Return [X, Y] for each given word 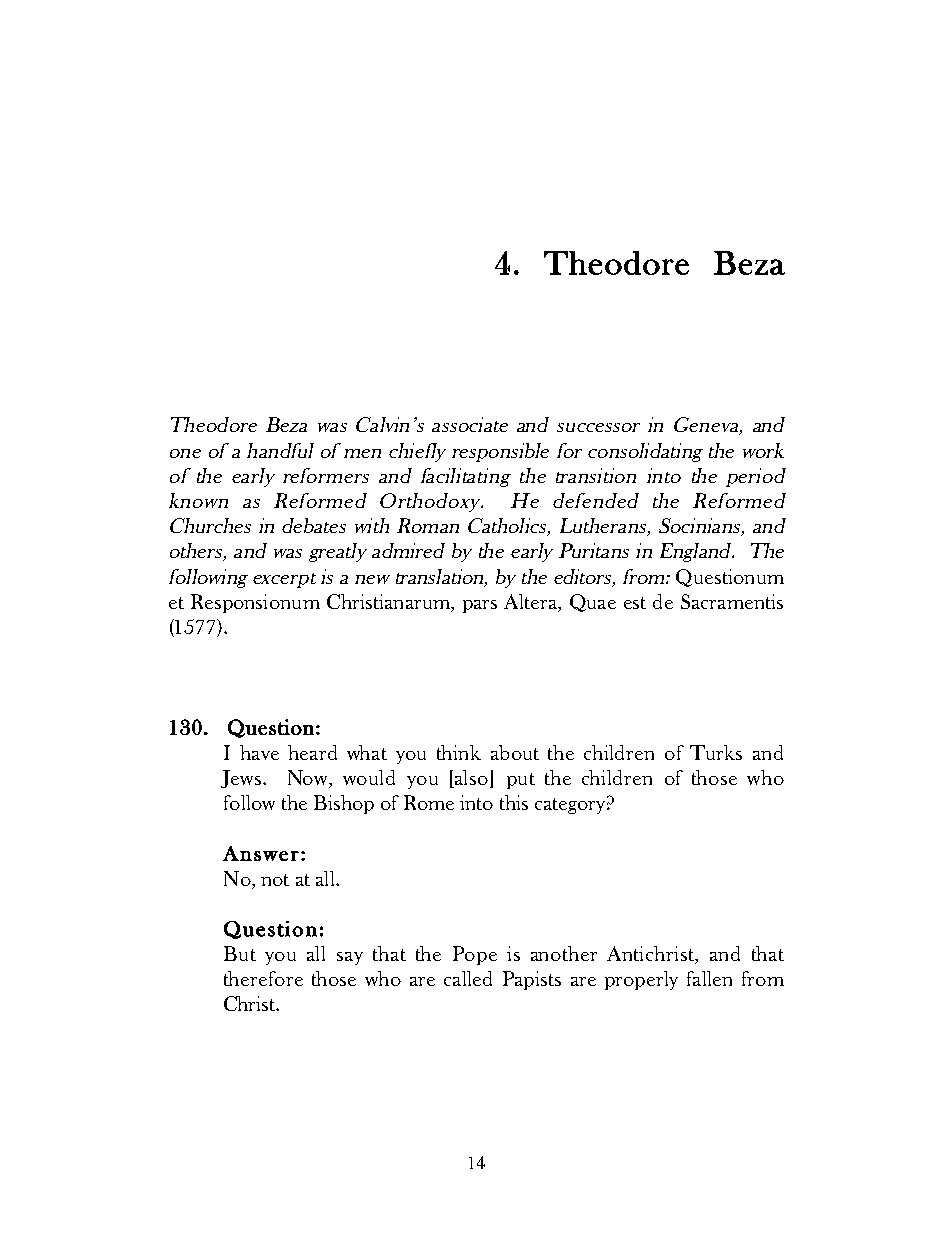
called [468, 978]
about [515, 752]
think [459, 752]
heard [312, 752]
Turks [716, 752]
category [570, 806]
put [521, 781]
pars [480, 606]
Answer [261, 853]
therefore [263, 978]
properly [641, 980]
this [514, 802]
